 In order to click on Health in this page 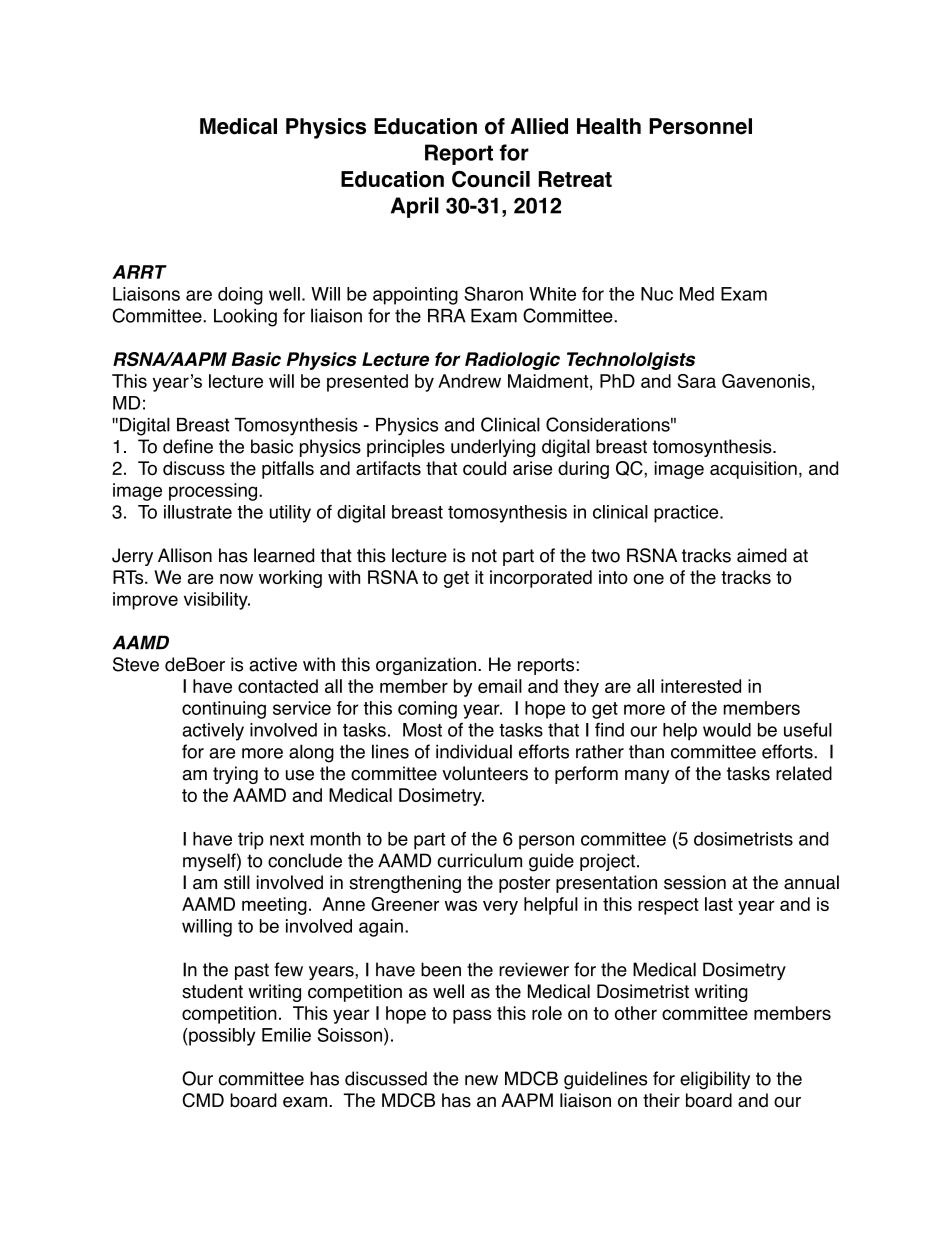, I will do `click(609, 126)`.
